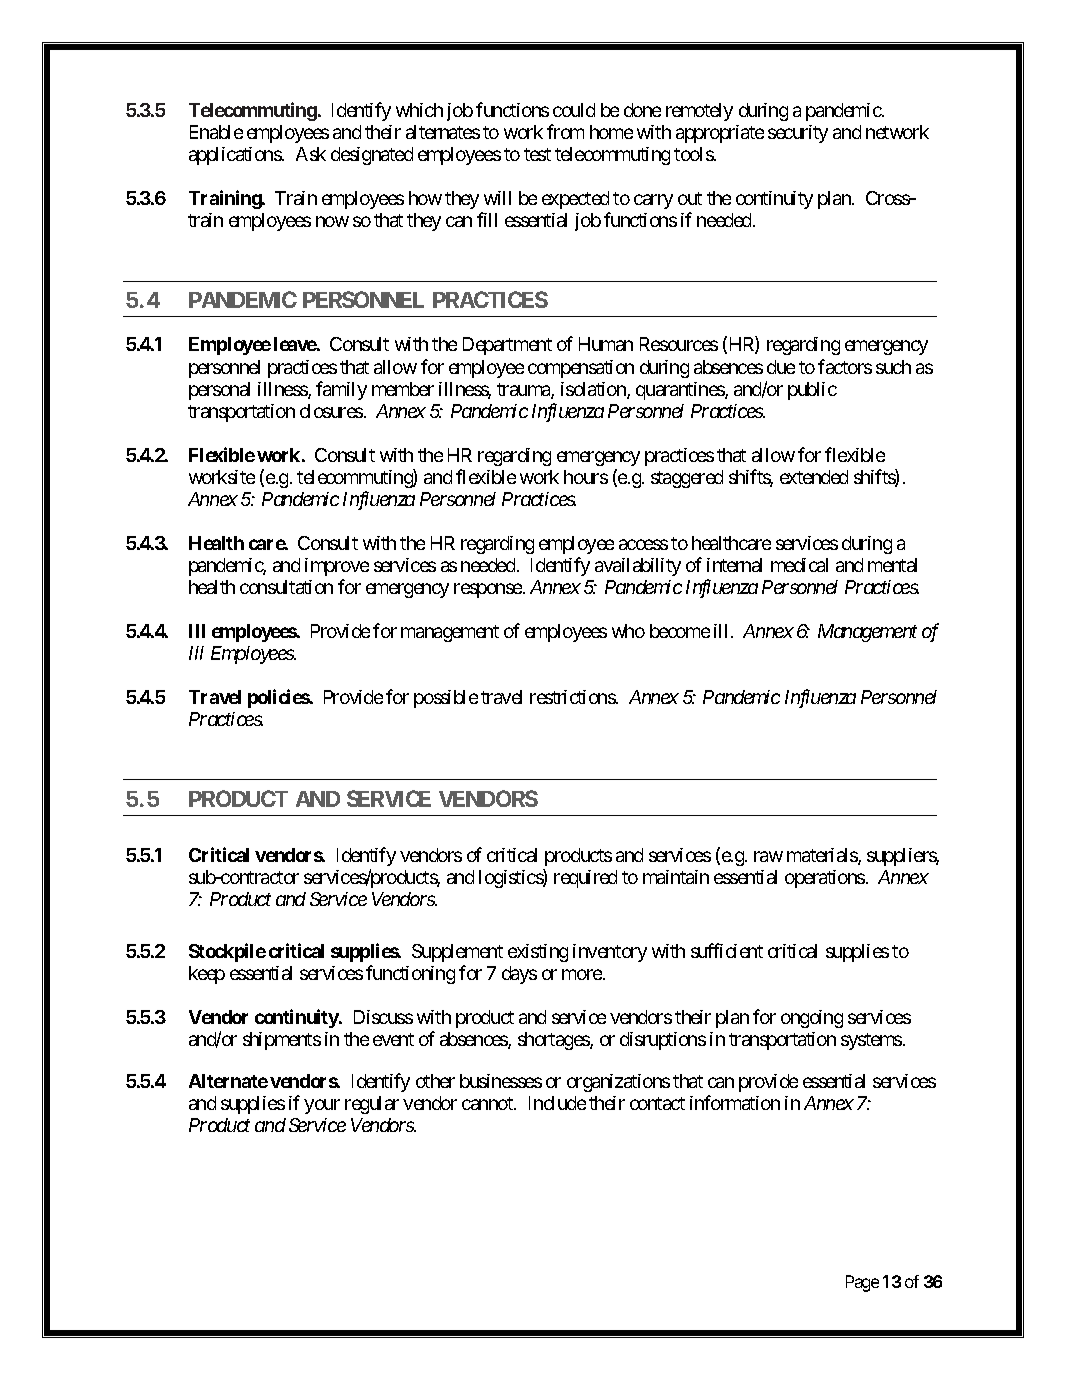 The width and height of the page is (1066, 1380). Describe the element at coordinates (581, 369) in the page. I see `compensation` at that location.
